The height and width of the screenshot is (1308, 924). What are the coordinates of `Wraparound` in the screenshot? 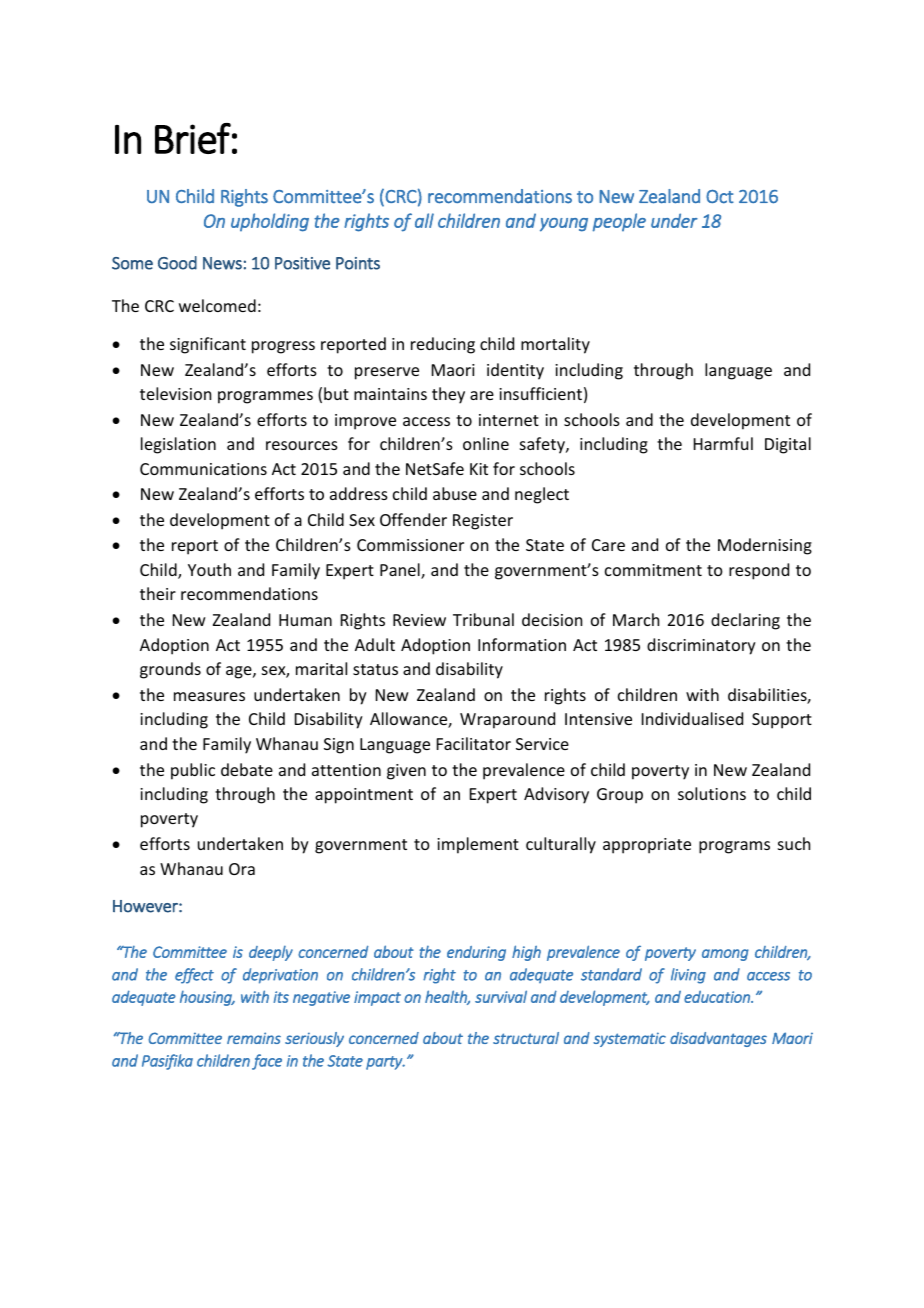 It's located at (507, 720).
